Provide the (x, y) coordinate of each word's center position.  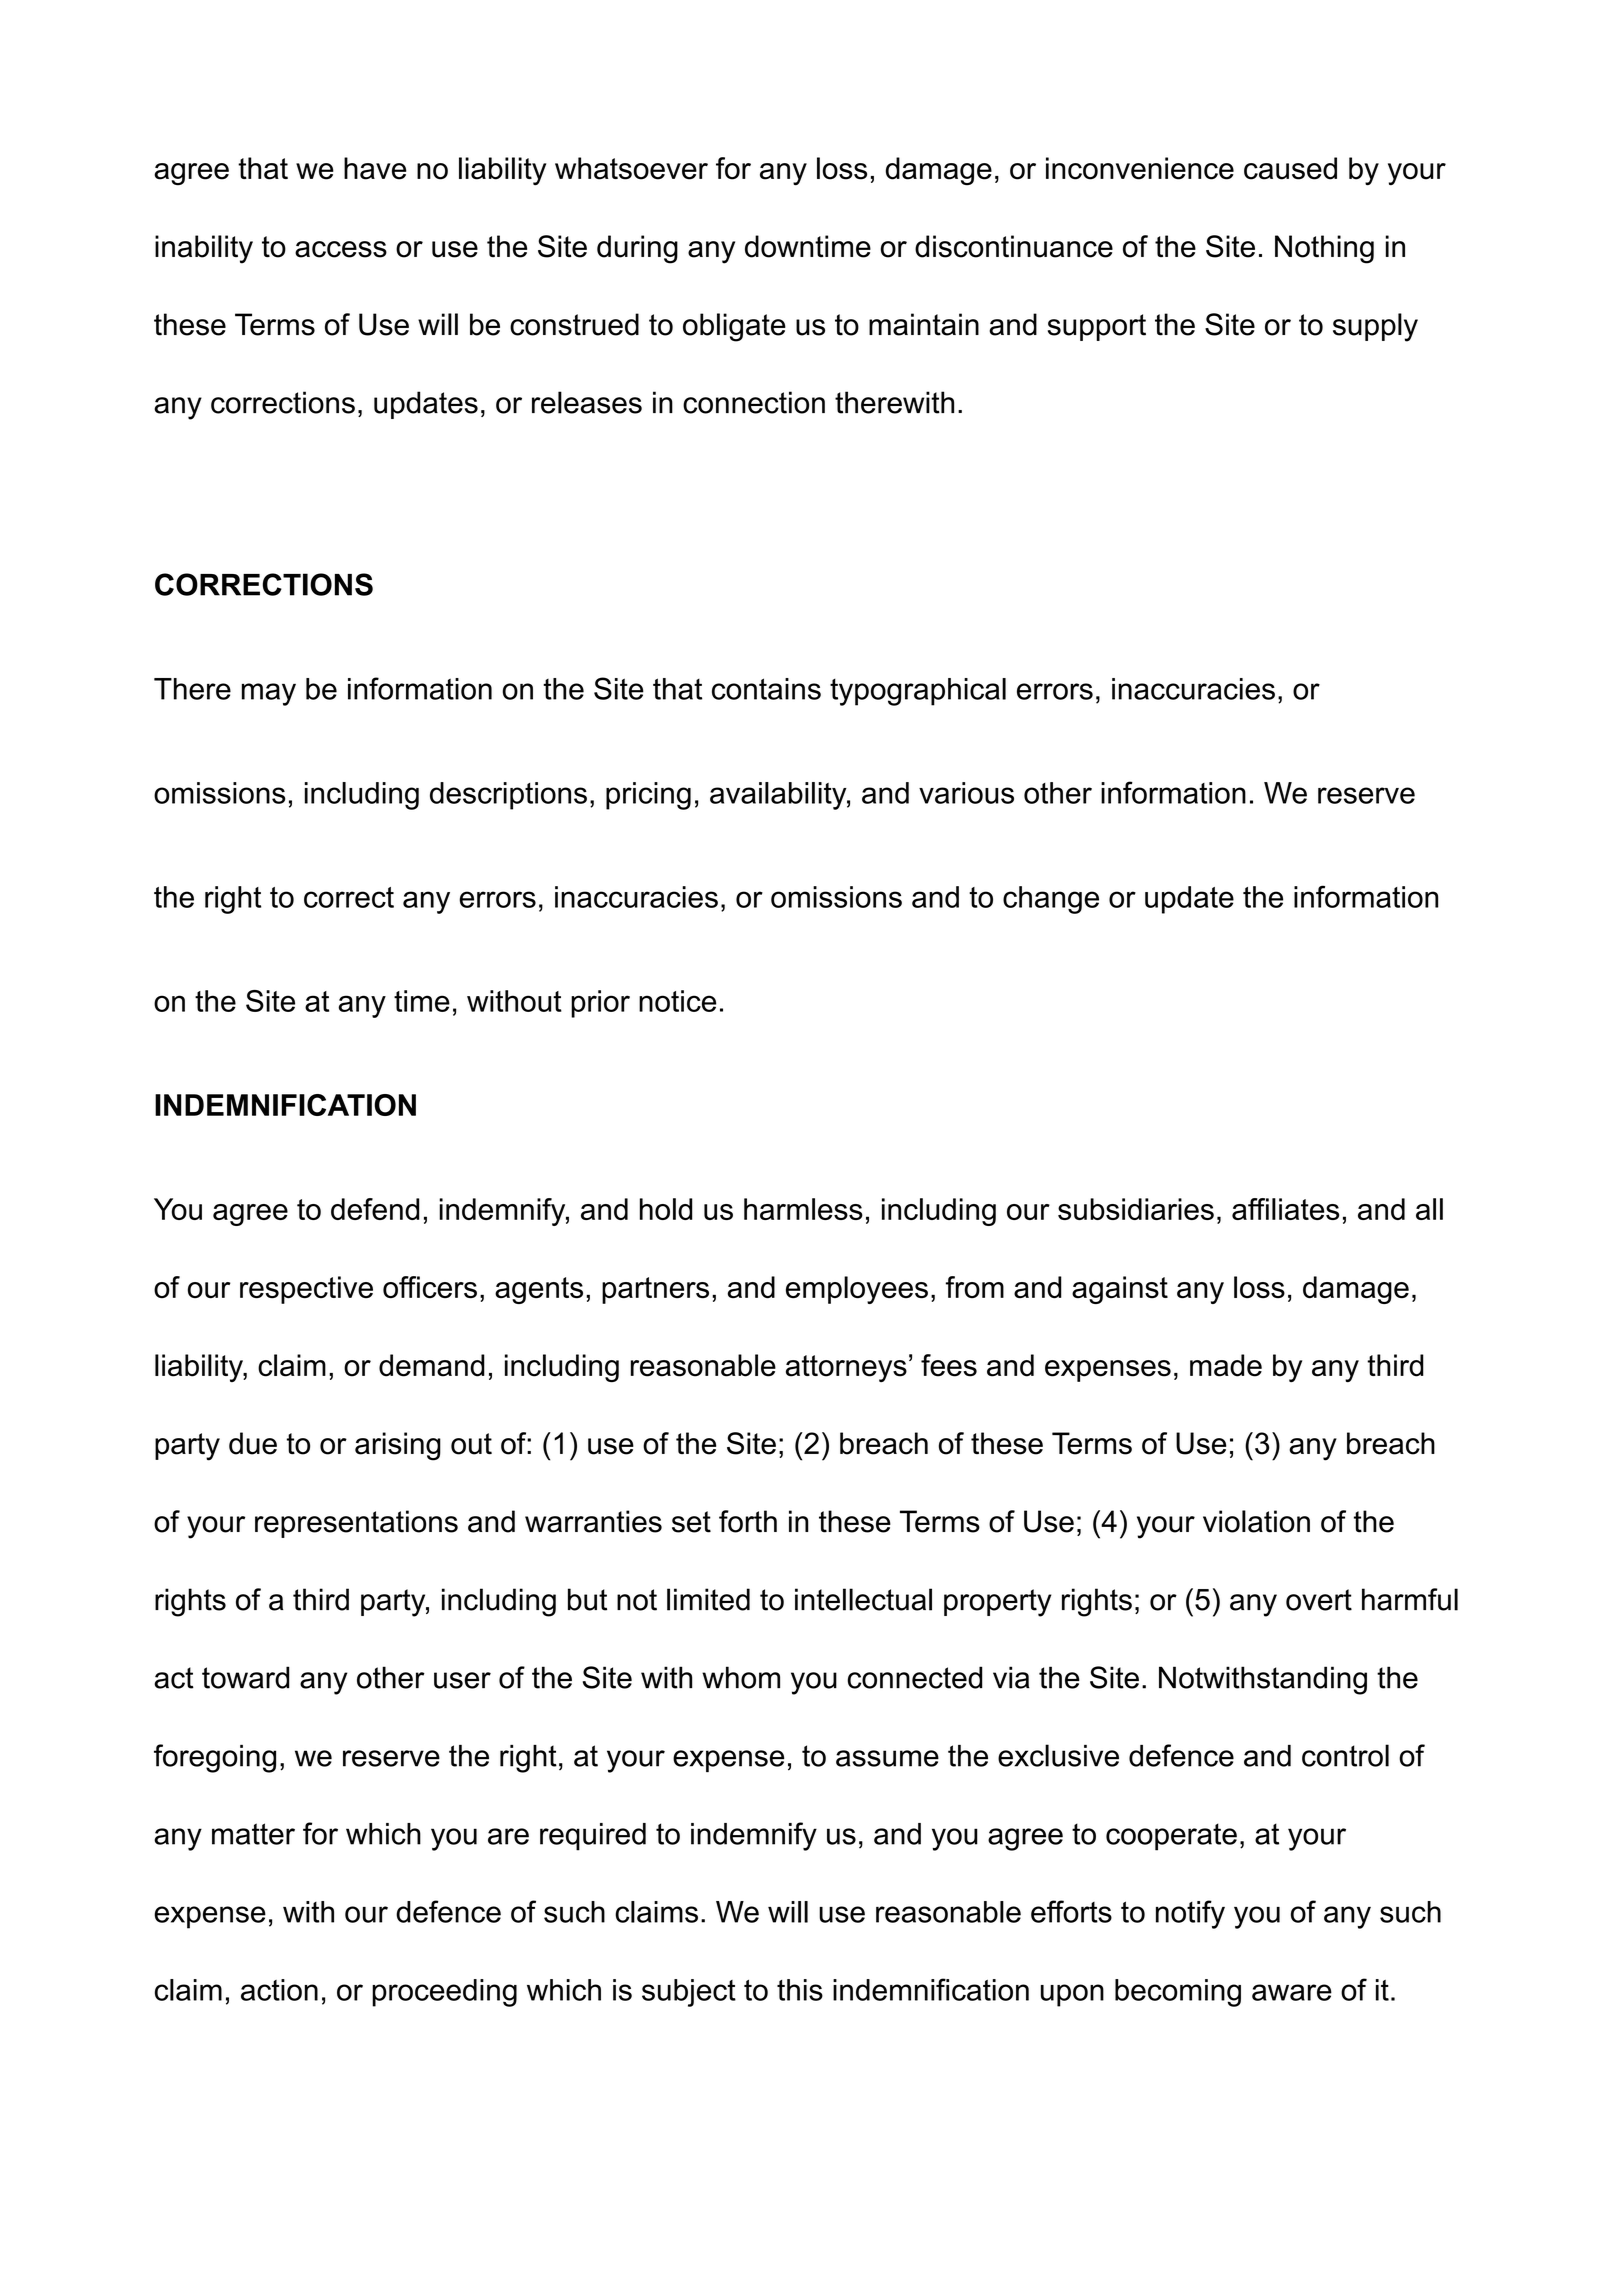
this (800, 1990)
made (1226, 1365)
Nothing (1324, 249)
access (341, 249)
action (279, 1990)
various (966, 793)
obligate (734, 327)
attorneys (846, 1368)
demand (432, 1365)
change (1051, 900)
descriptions (508, 796)
